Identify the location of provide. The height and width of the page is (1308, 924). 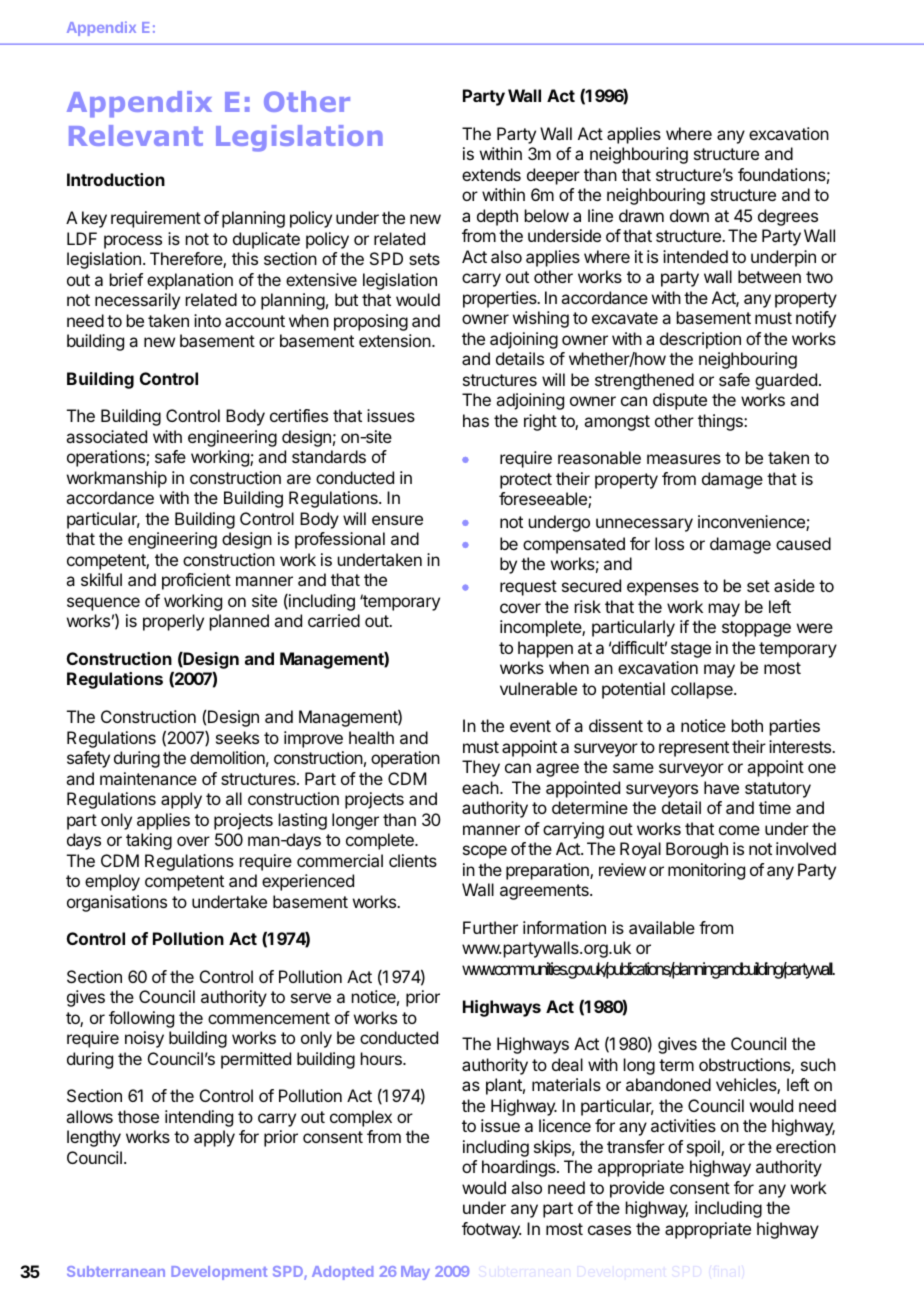
(637, 1189).
